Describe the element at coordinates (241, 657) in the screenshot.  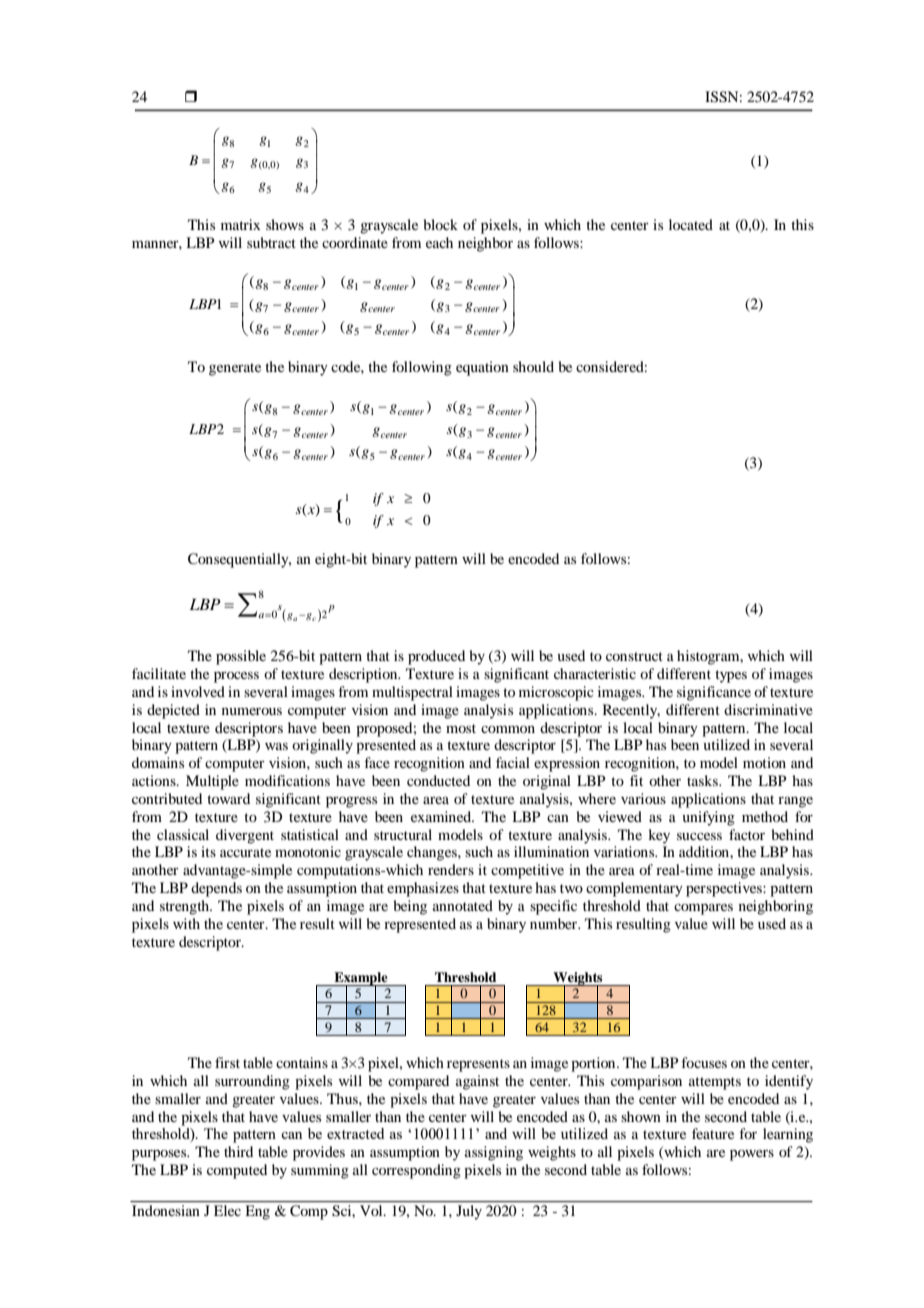
I see `possible` at that location.
